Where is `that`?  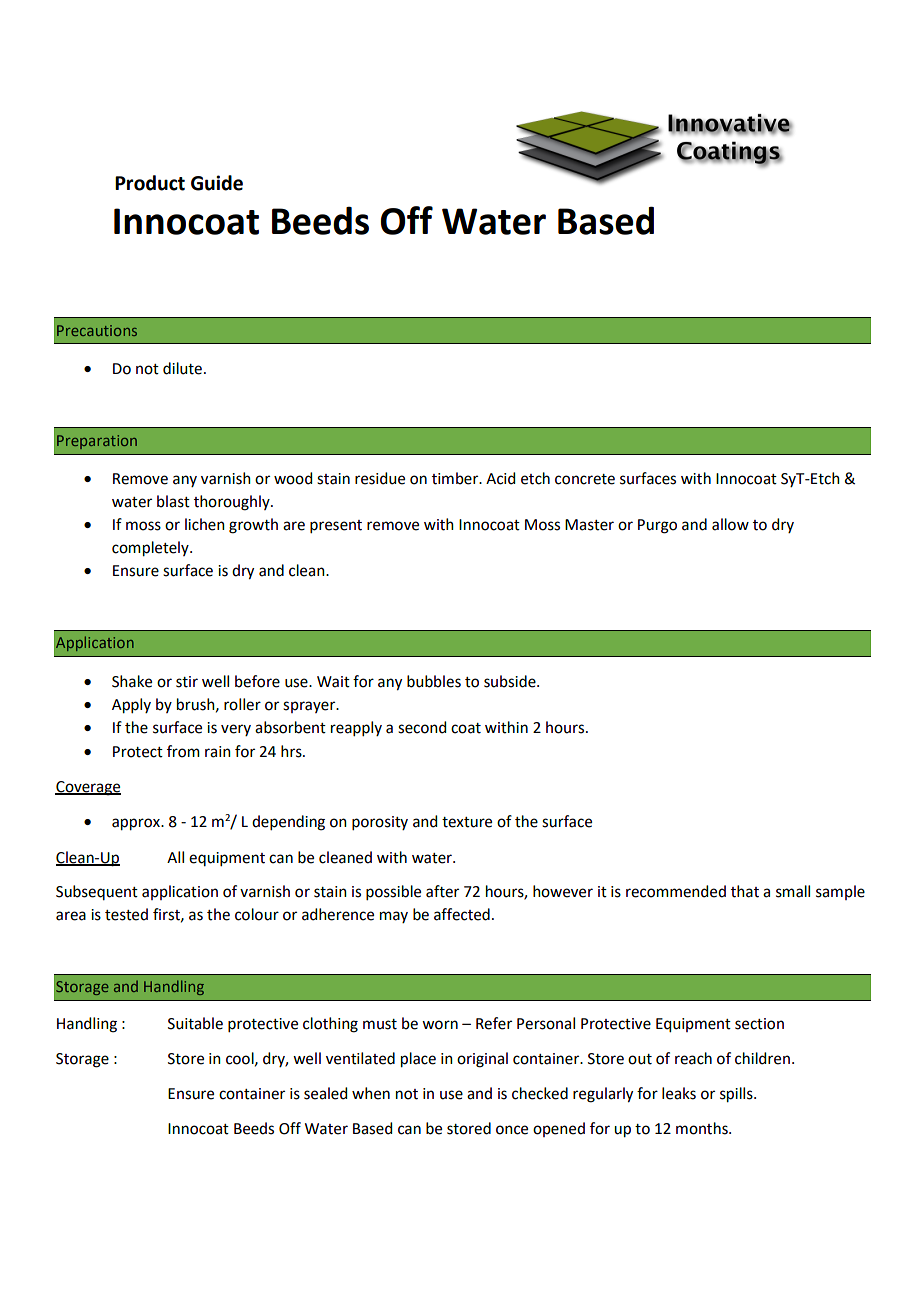
that is located at coordinates (745, 891).
